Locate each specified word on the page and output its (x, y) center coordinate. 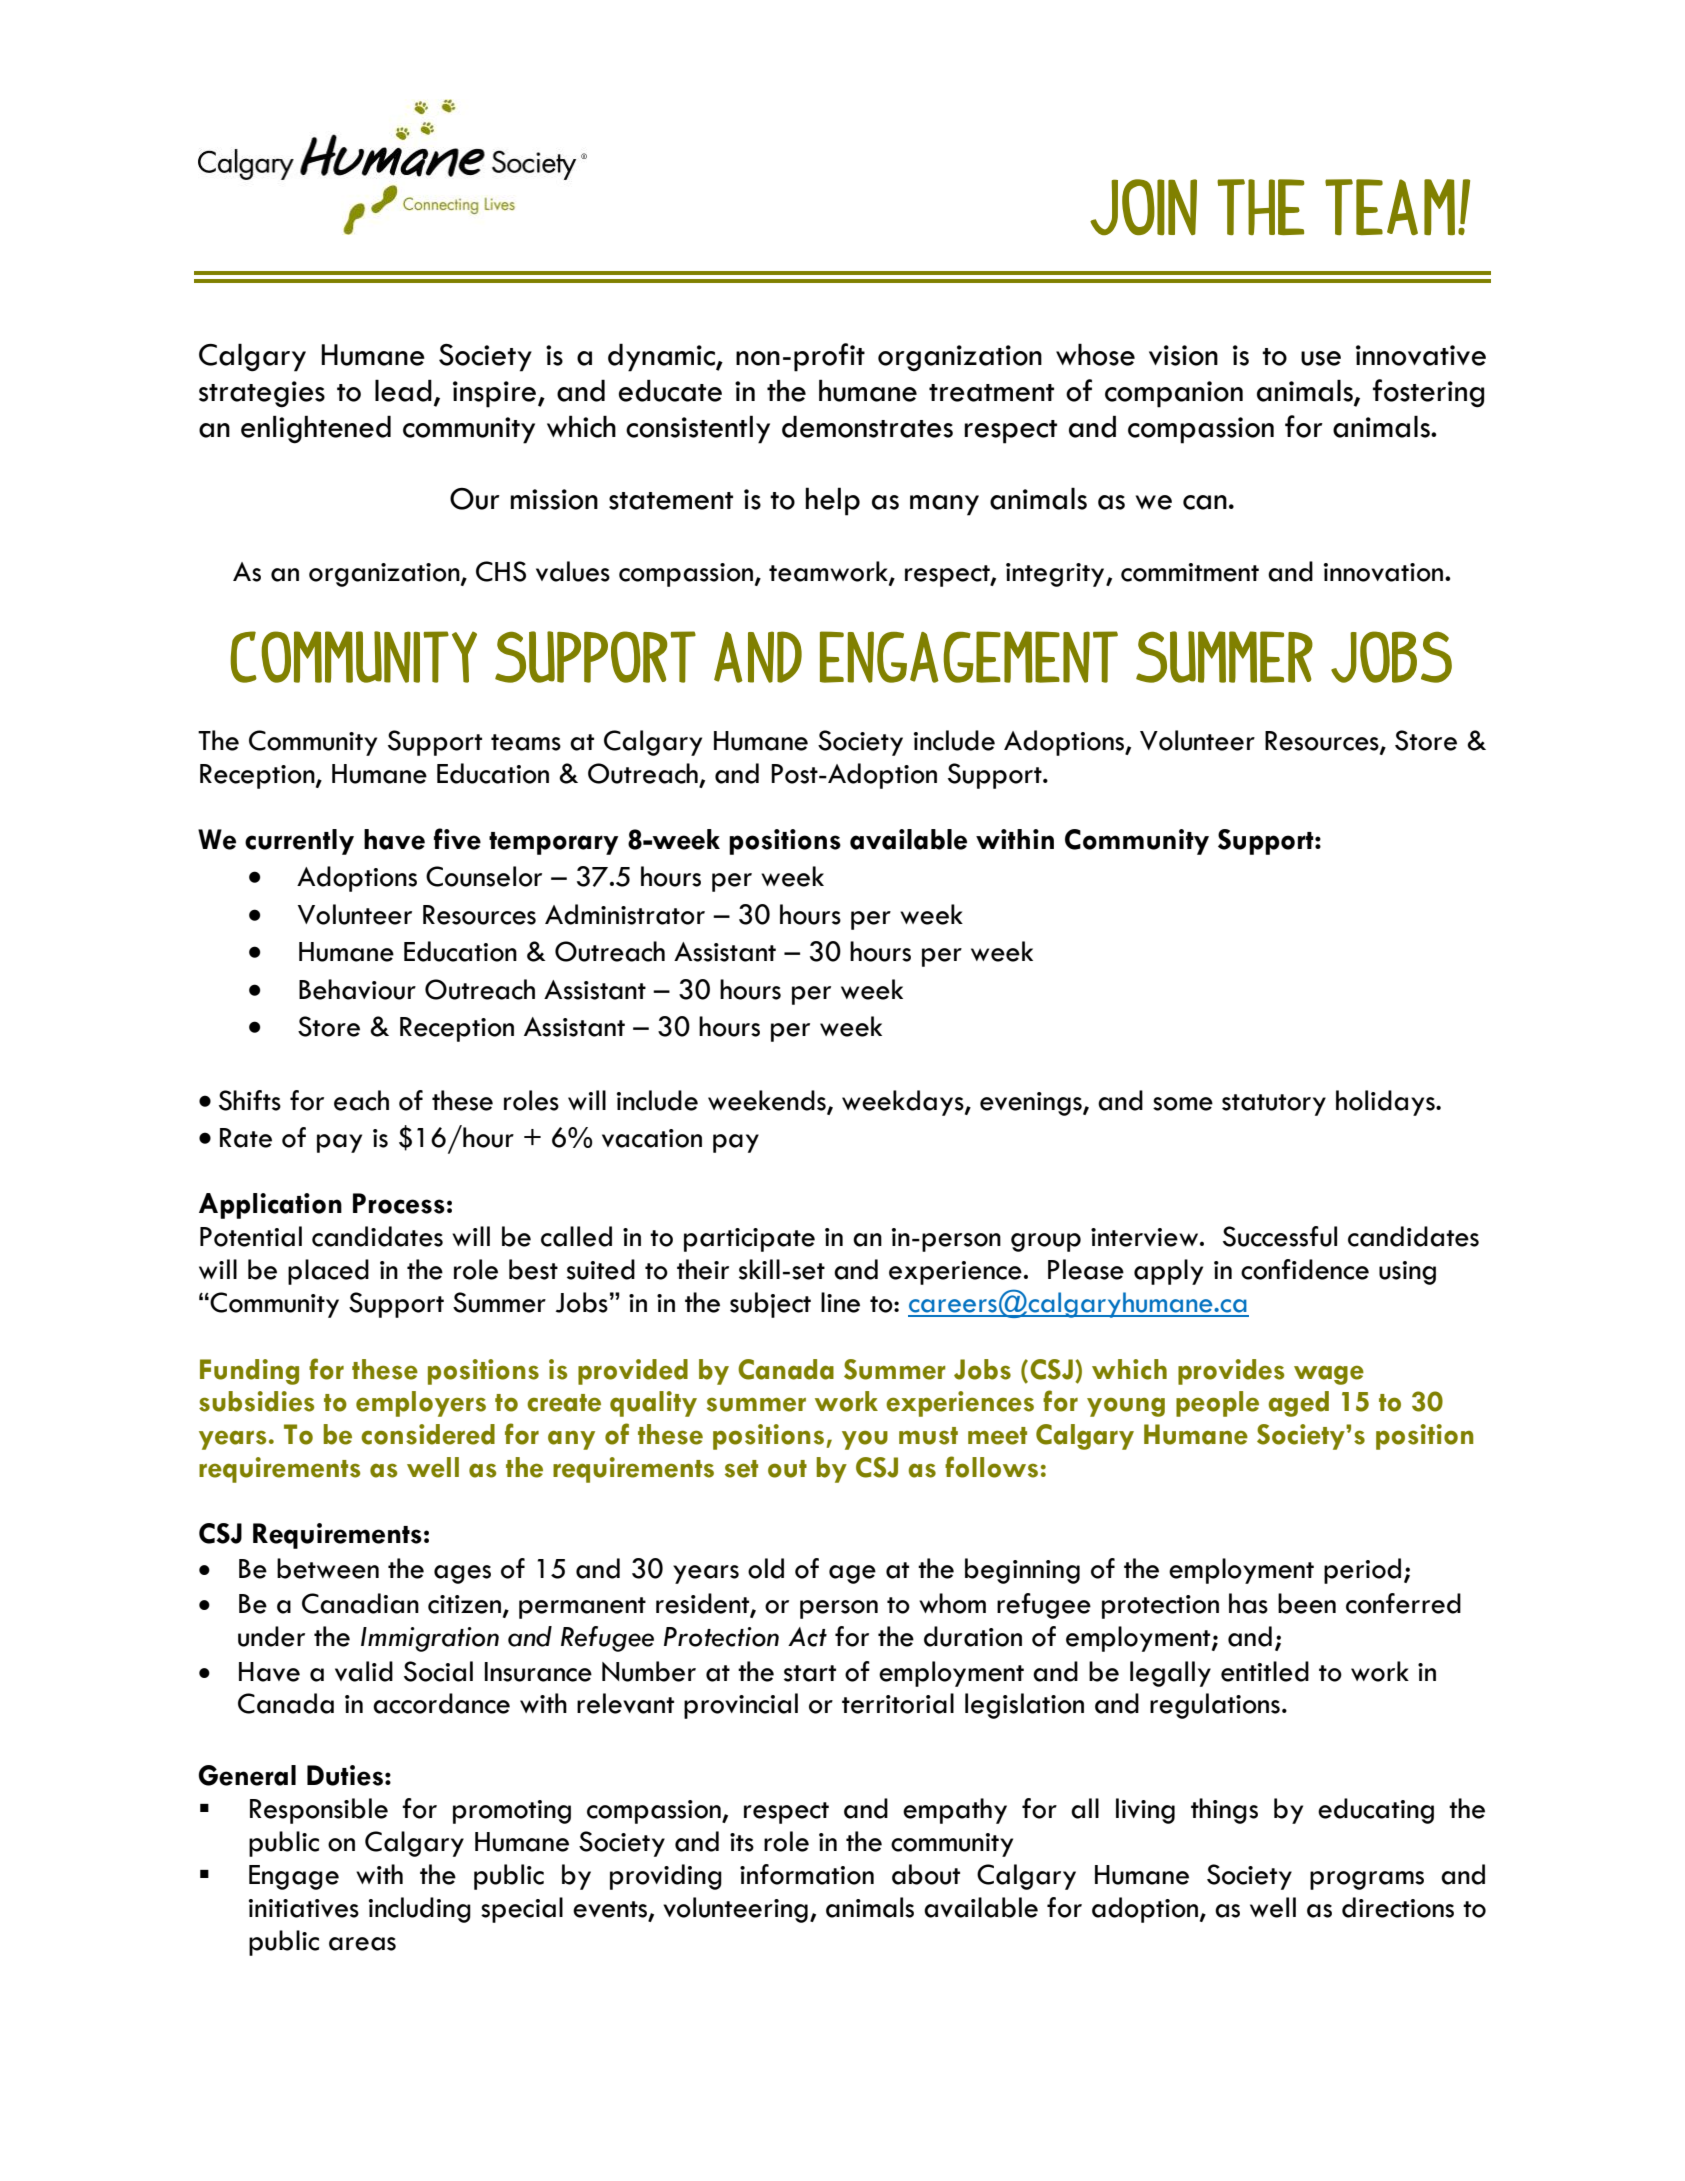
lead (403, 390)
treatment (991, 393)
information (807, 1874)
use (1321, 358)
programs (1367, 1880)
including (420, 1910)
